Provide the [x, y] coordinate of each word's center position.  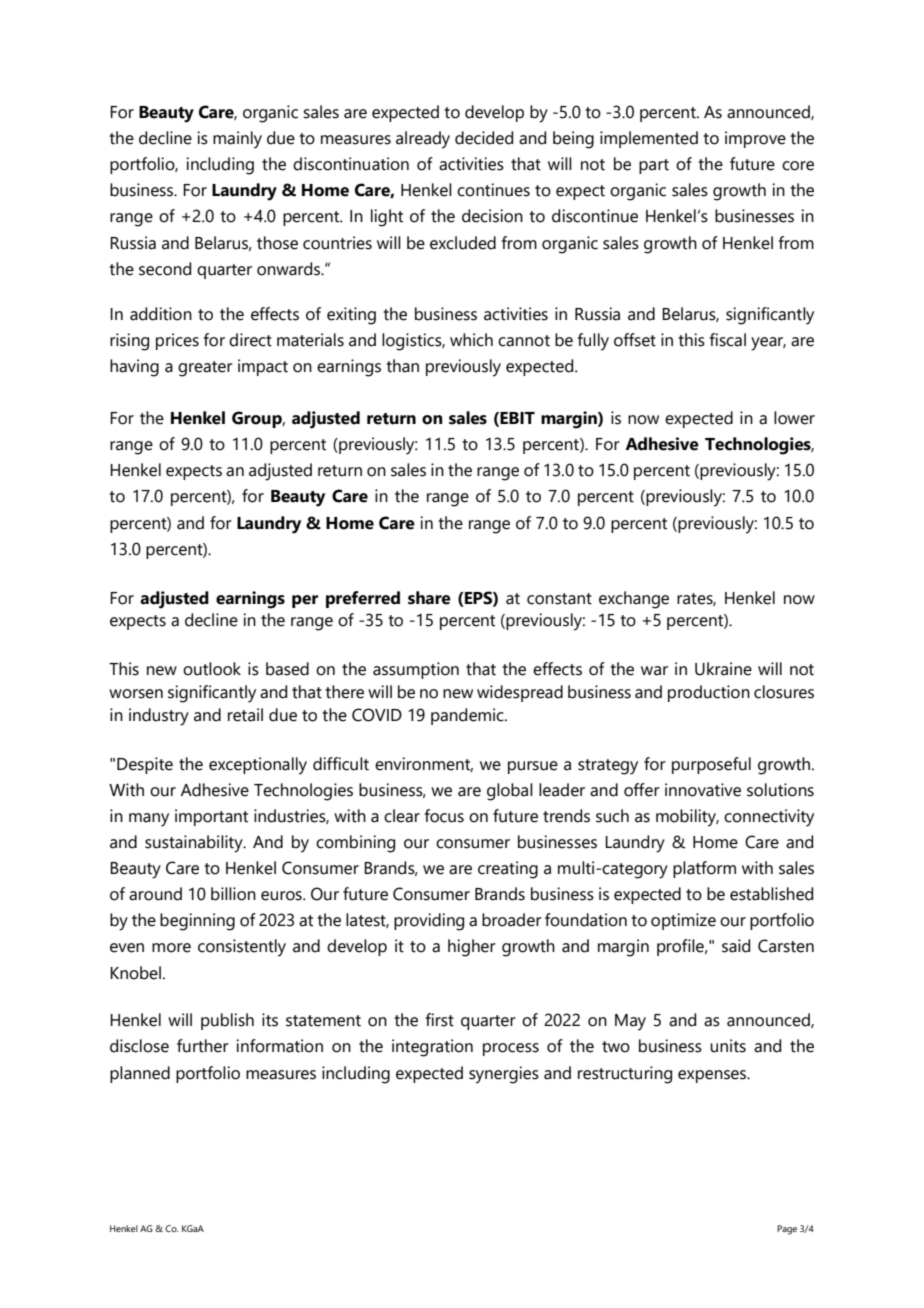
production [709, 693]
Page [787, 1230]
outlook [212, 669]
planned [140, 1074]
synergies [504, 1075]
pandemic [468, 716]
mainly [237, 140]
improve [755, 139]
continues [493, 190]
